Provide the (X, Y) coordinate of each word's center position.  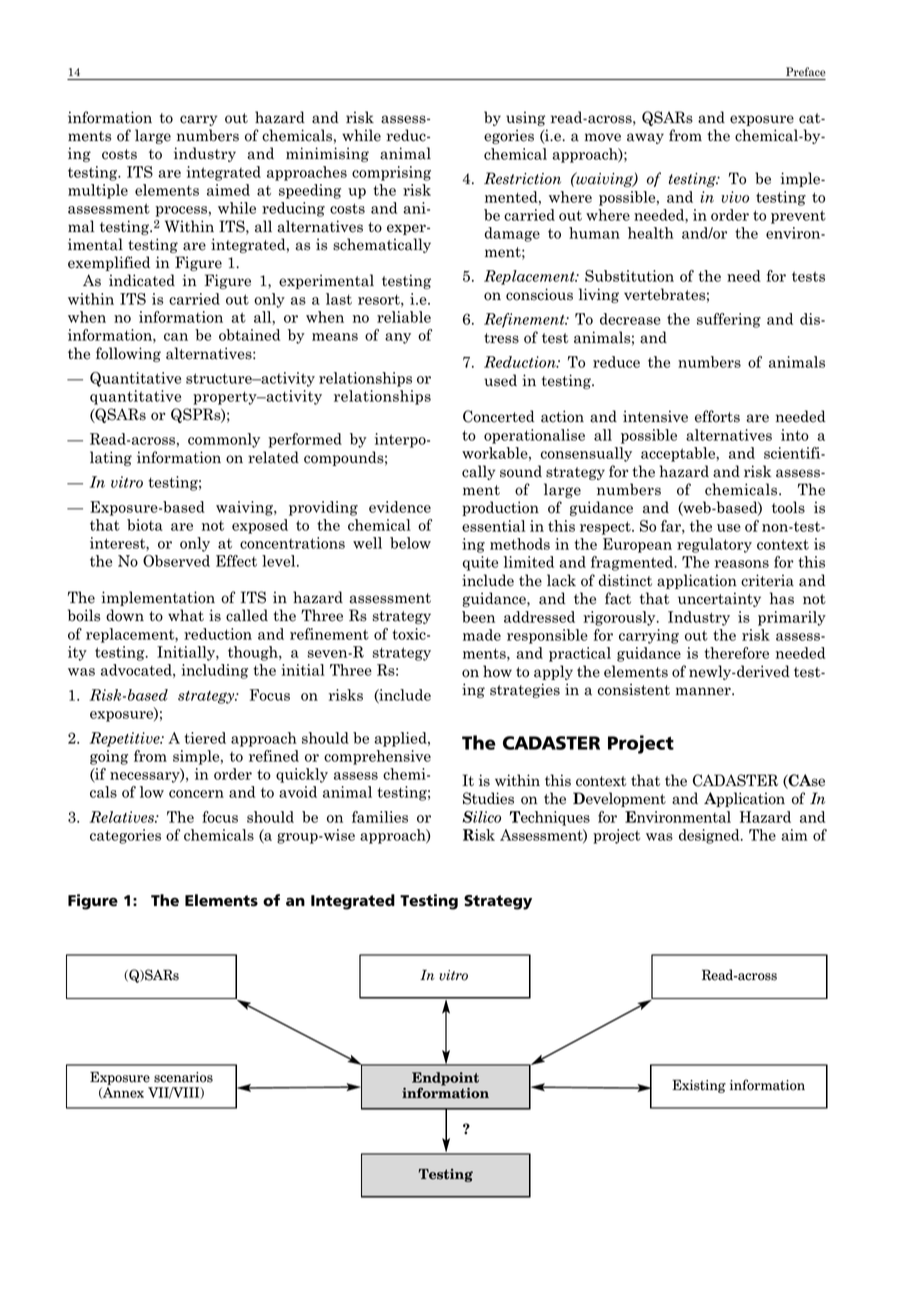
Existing (699, 1086)
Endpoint (445, 1080)
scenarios (183, 1077)
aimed (228, 190)
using (525, 118)
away (645, 138)
